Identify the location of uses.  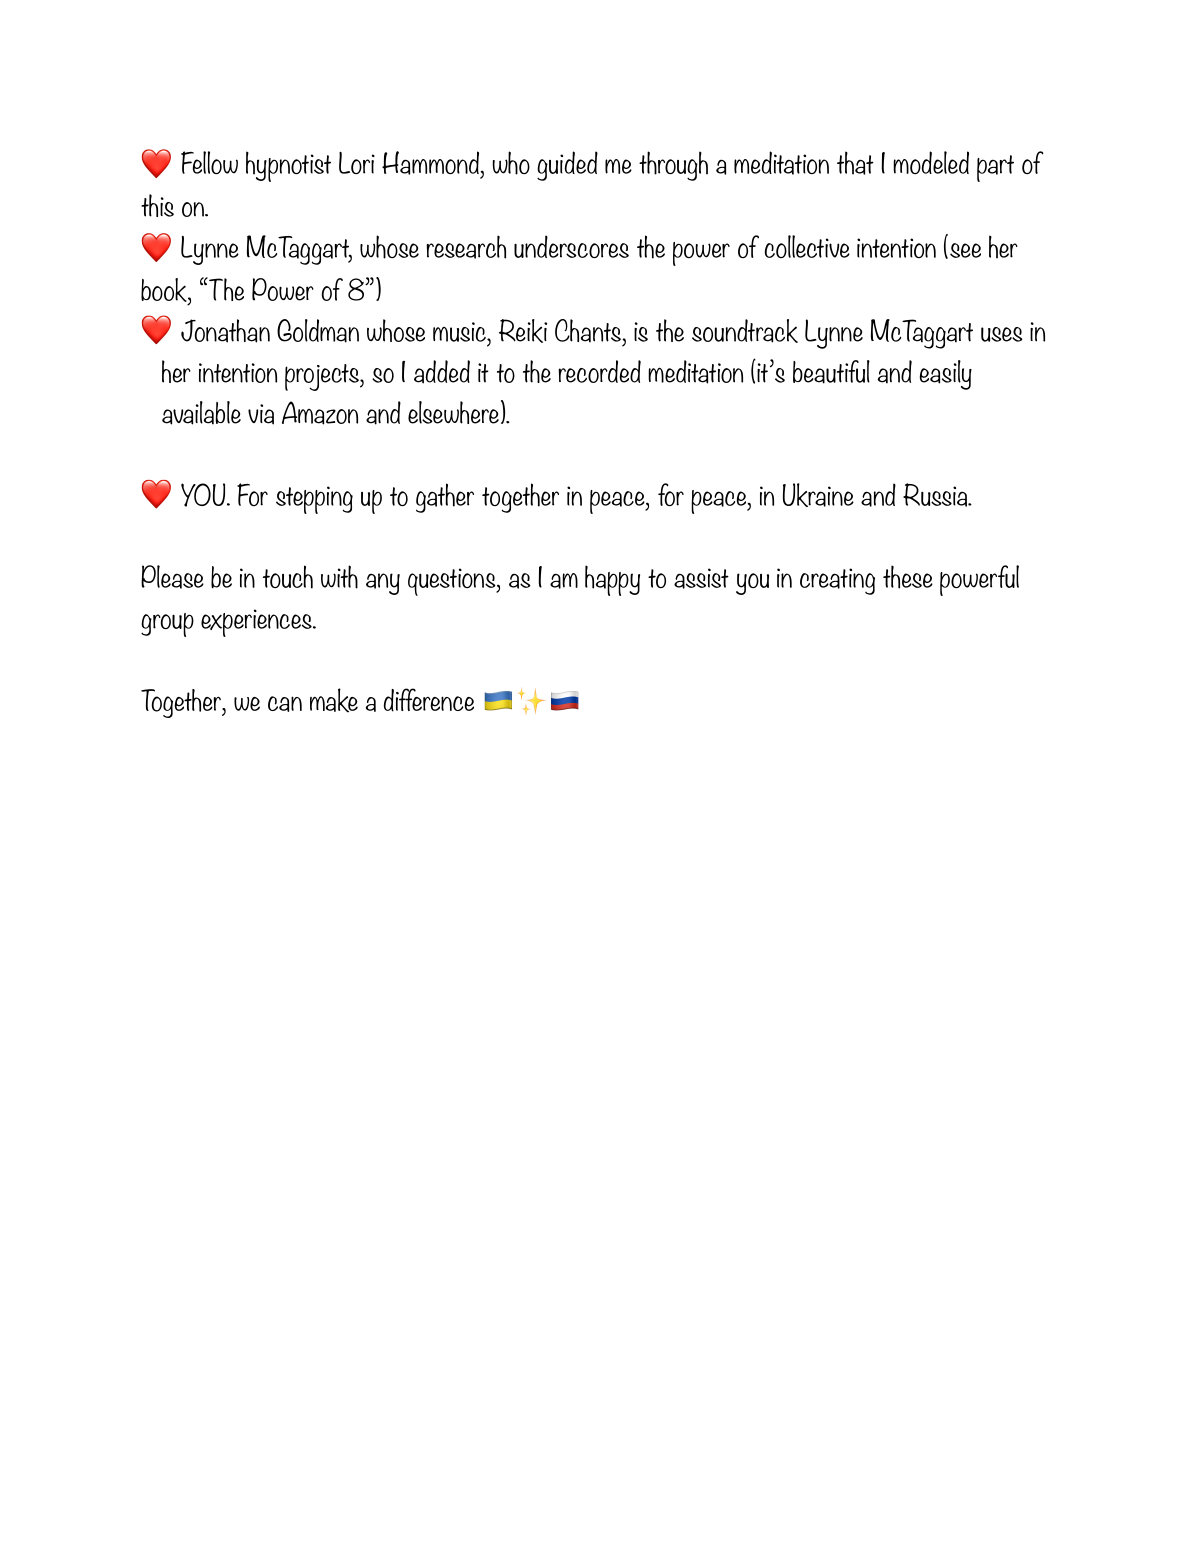
(1002, 334).
